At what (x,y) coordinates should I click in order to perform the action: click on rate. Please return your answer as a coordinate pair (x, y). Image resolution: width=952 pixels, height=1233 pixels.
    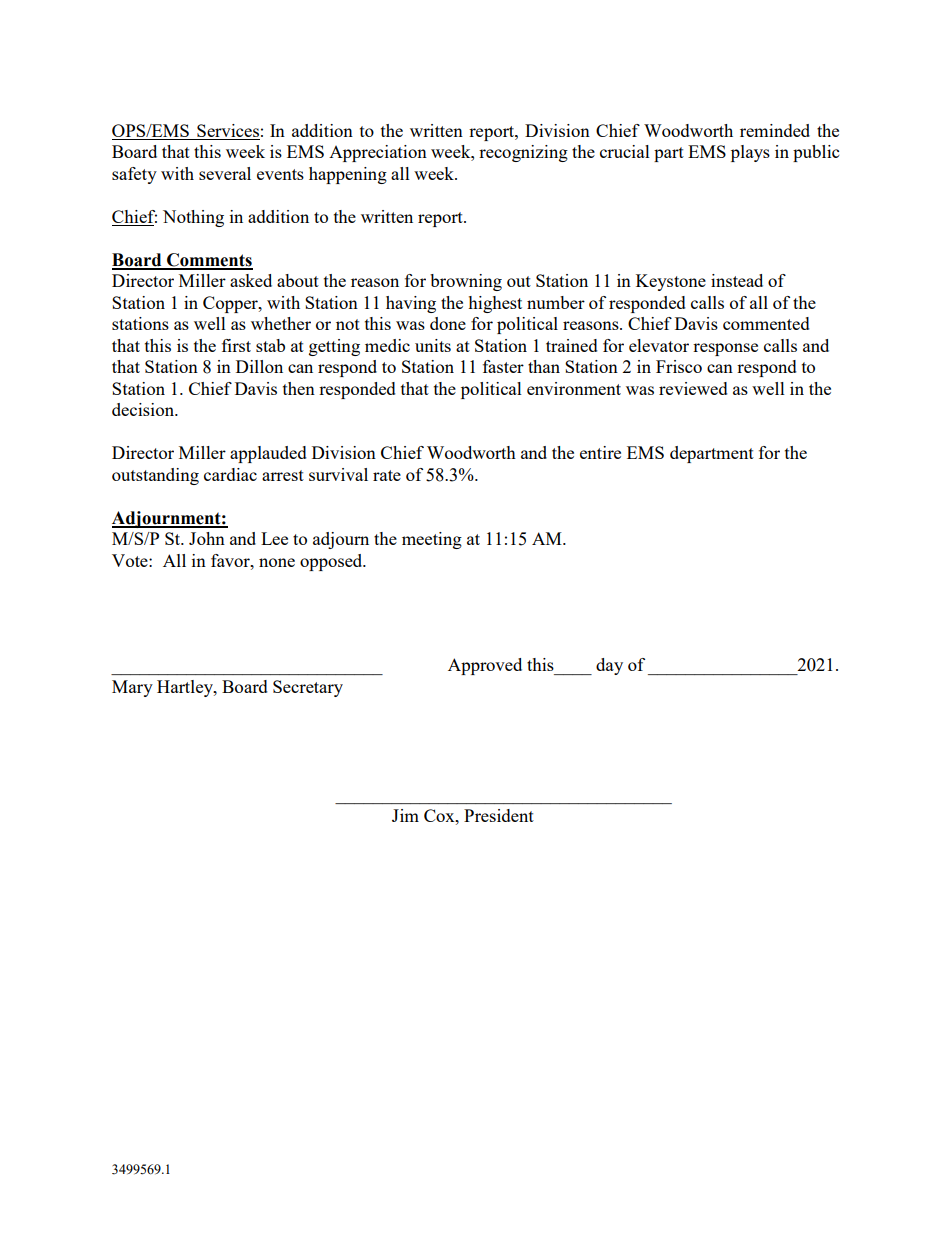
    Looking at the image, I should click on (387, 475).
